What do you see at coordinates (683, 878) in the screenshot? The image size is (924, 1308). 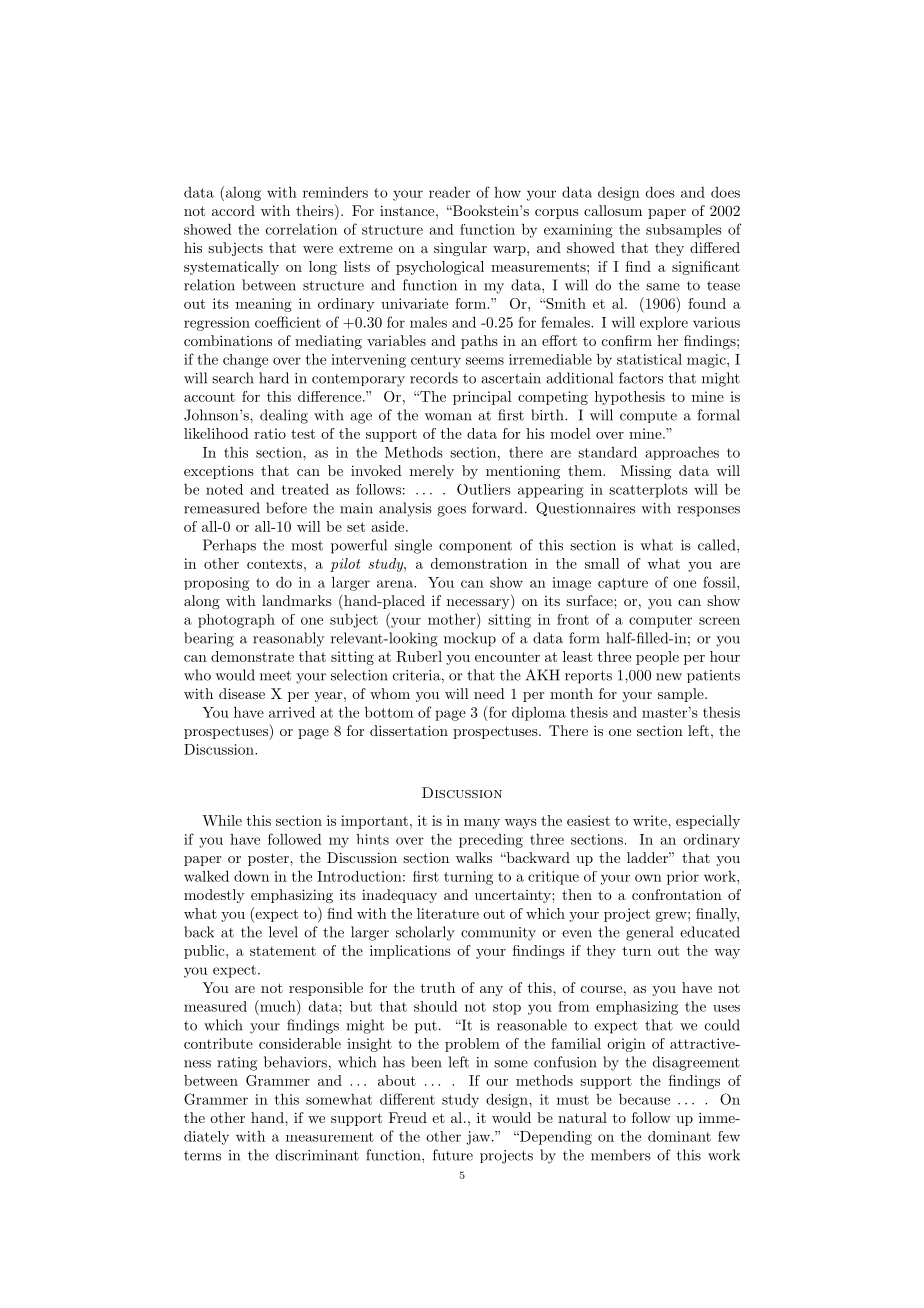 I see `prior` at bounding box center [683, 878].
